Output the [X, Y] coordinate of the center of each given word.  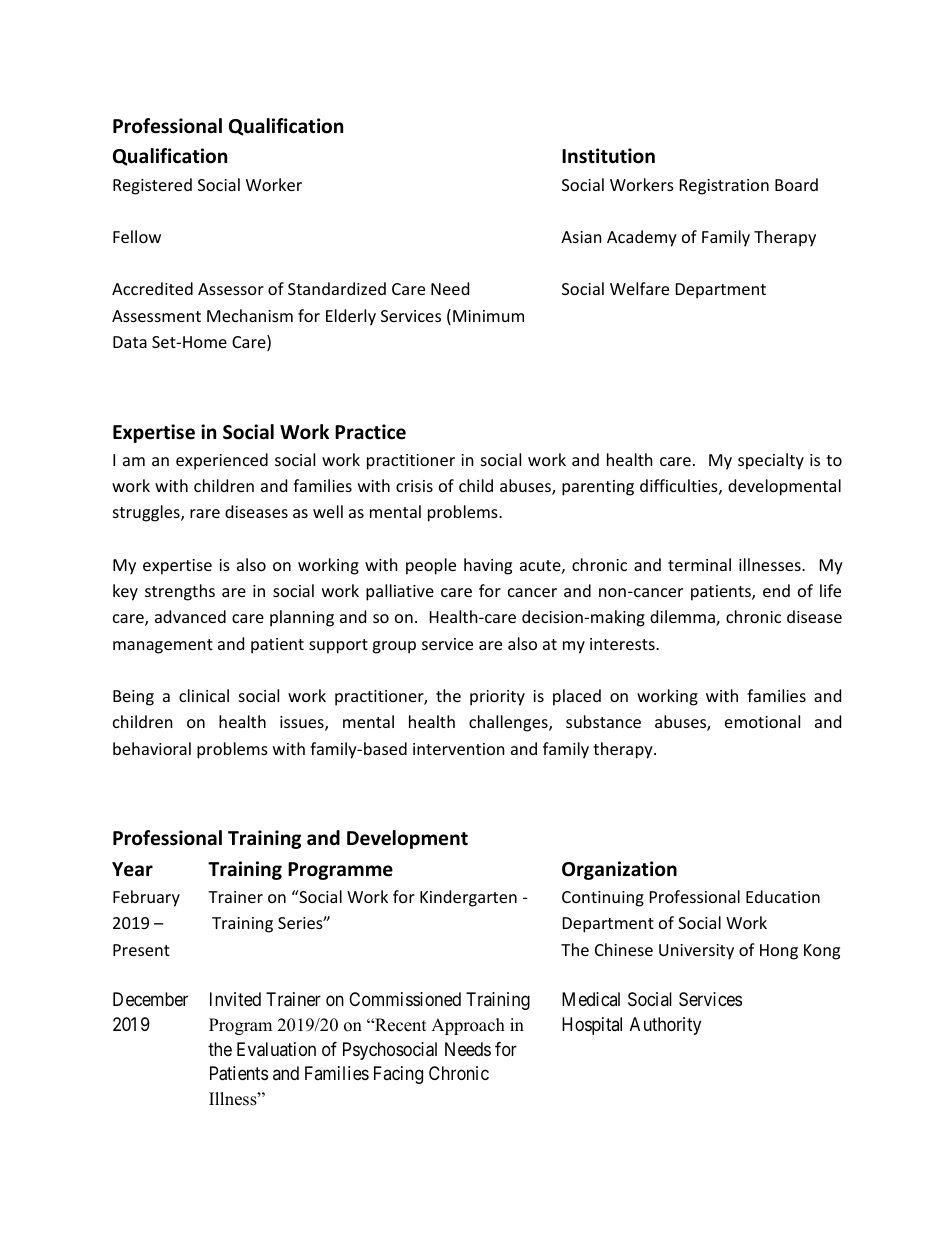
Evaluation [276, 1049]
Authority [665, 1026]
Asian [581, 237]
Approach [468, 1026]
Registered [152, 186]
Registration [724, 187]
